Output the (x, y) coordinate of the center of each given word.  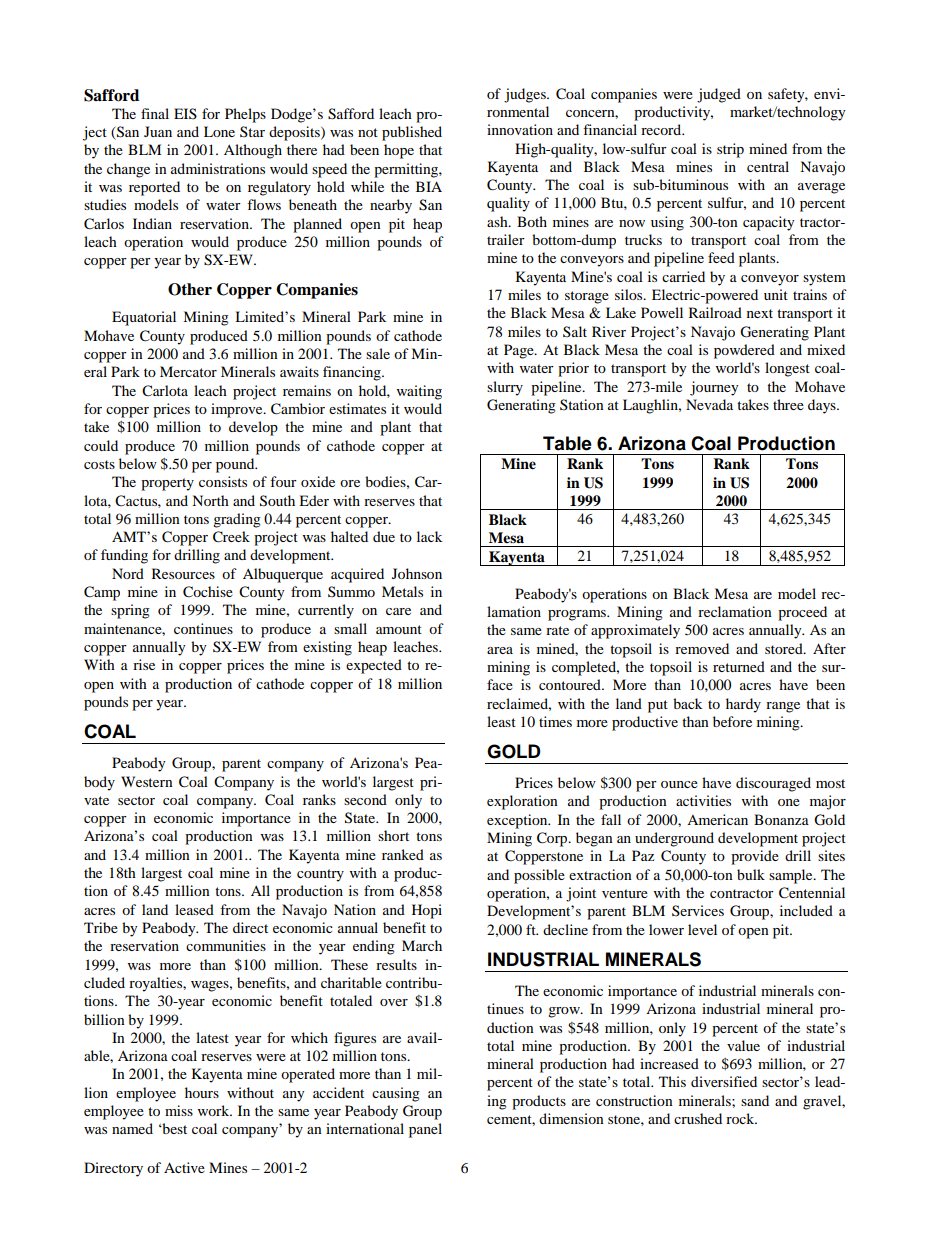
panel (425, 1130)
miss (179, 1110)
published (412, 133)
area (500, 650)
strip (730, 150)
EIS (185, 113)
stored (785, 648)
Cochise (208, 592)
